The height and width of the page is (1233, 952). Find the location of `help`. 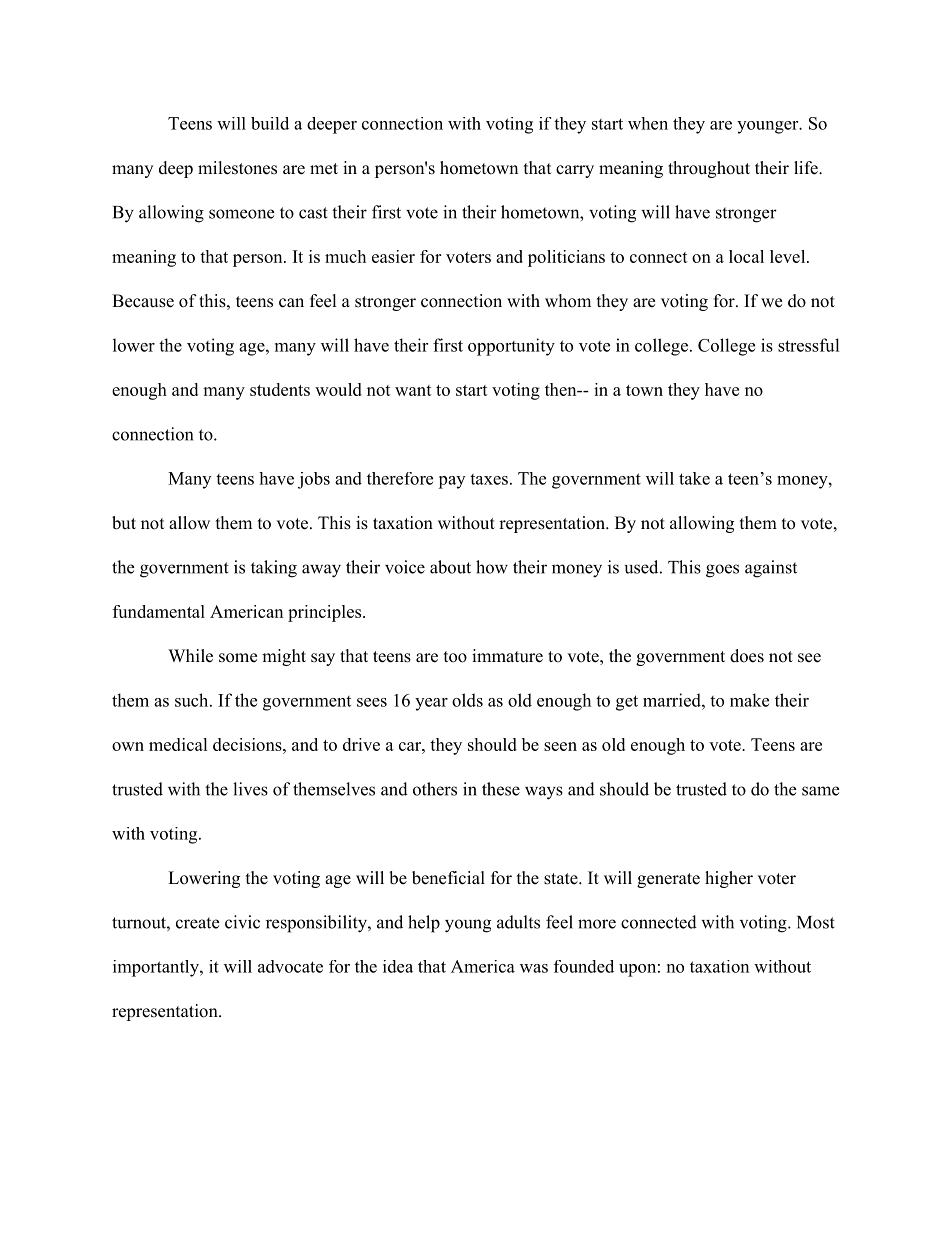

help is located at coordinates (424, 924).
